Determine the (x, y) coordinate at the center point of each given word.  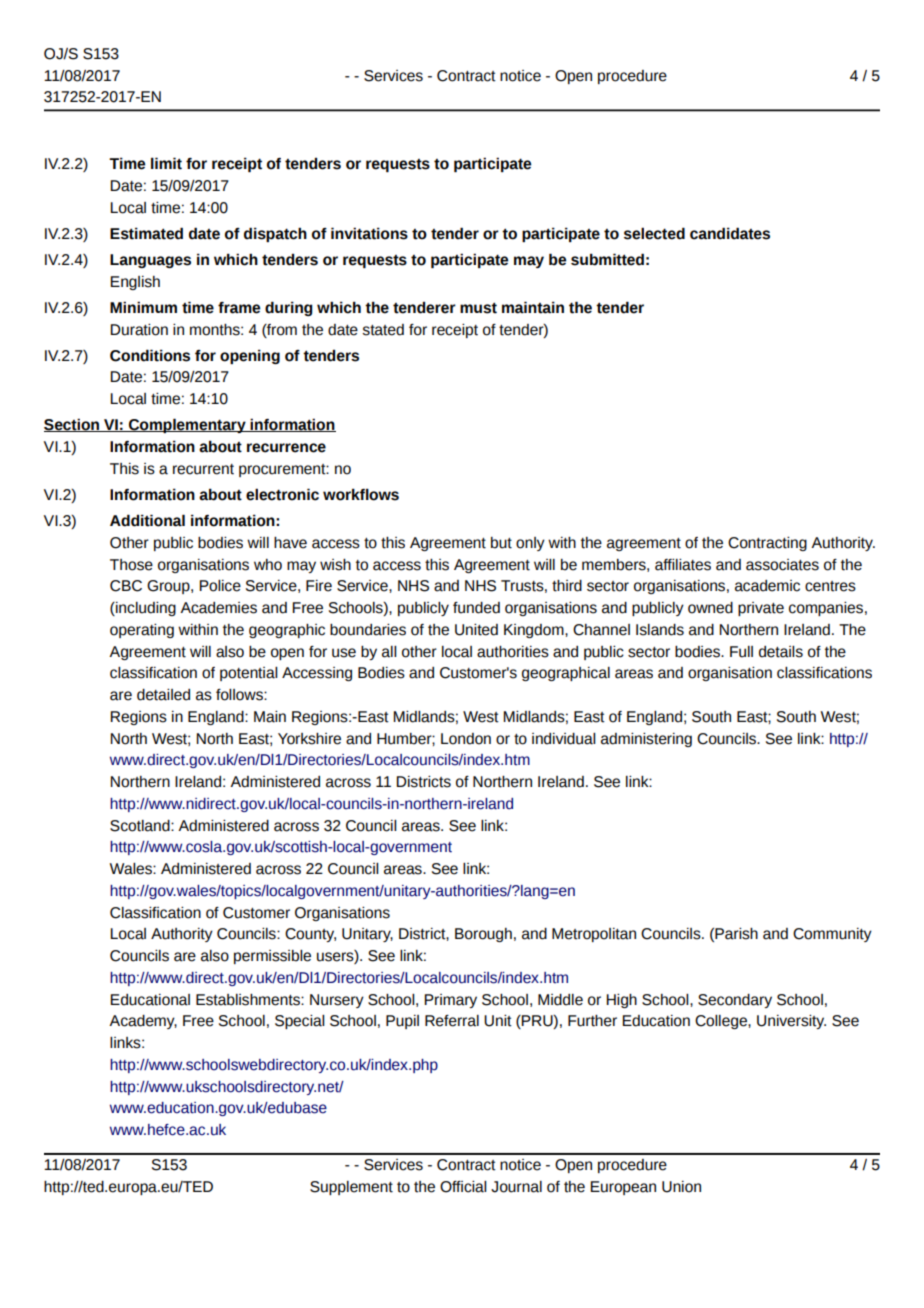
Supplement (351, 1188)
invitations (369, 233)
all (389, 652)
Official (463, 1187)
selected (654, 233)
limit (166, 163)
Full (741, 652)
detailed (163, 695)
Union (681, 1187)
